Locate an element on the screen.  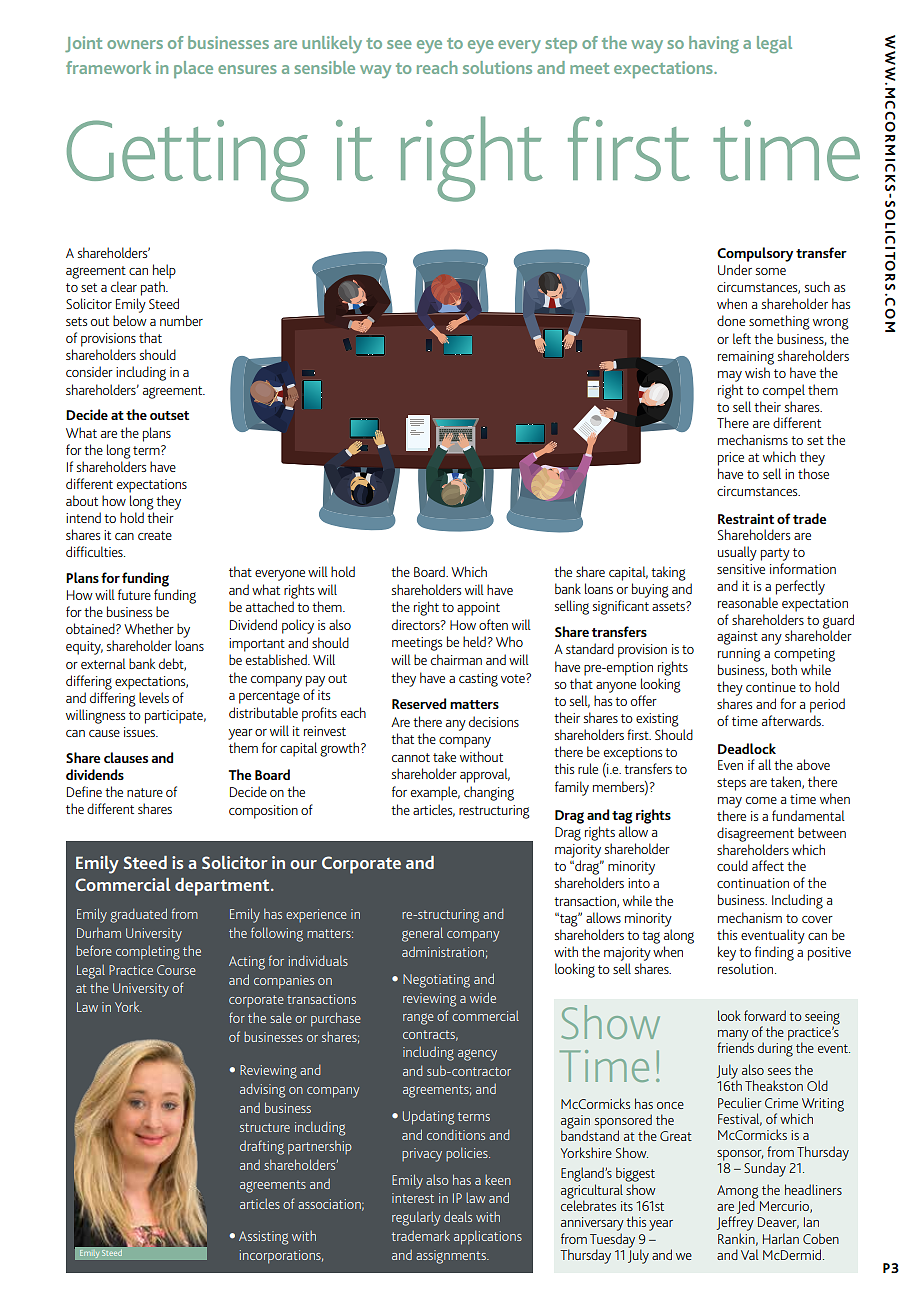
resolution is located at coordinates (747, 968).
